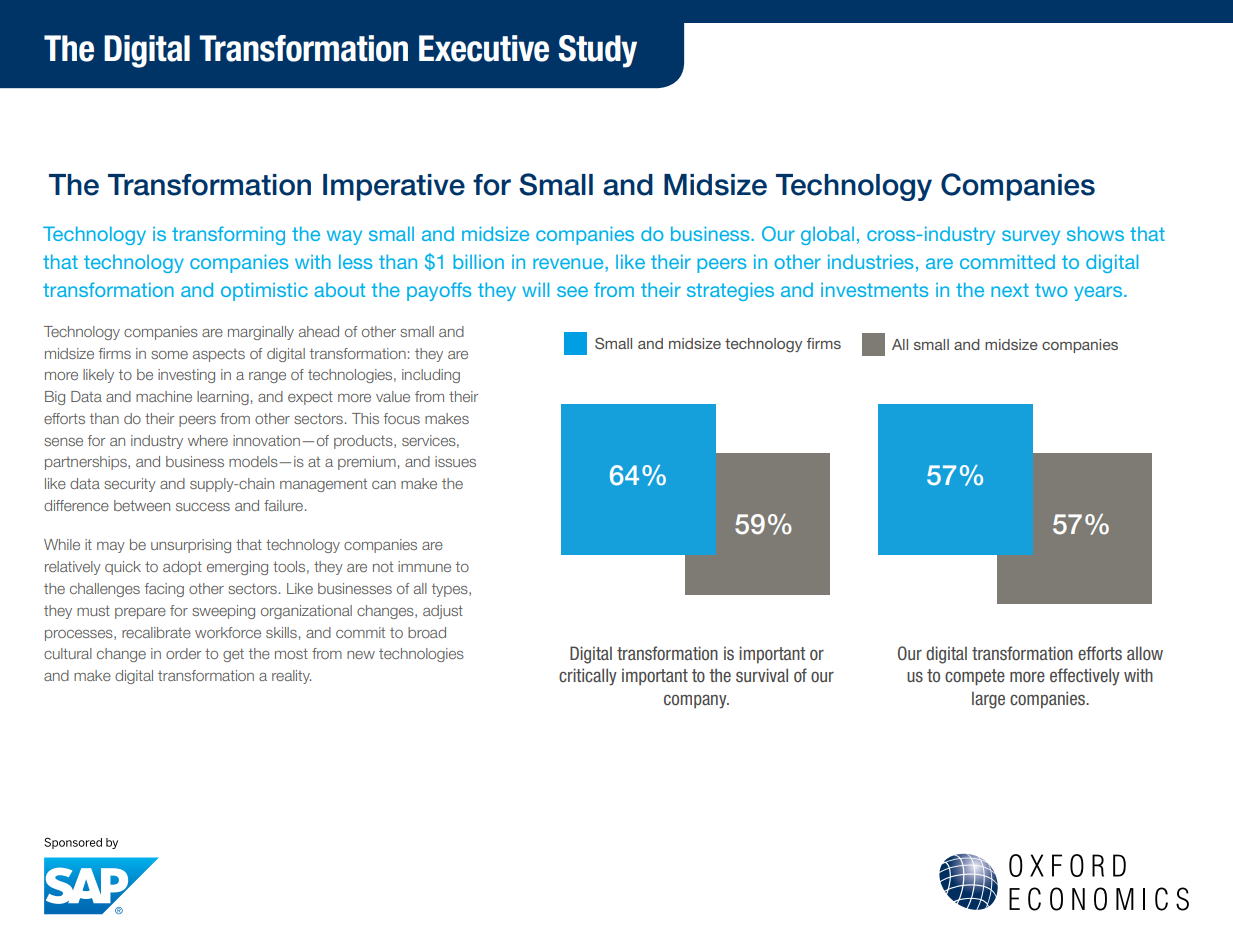 Image resolution: width=1233 pixels, height=952 pixels. What do you see at coordinates (183, 653) in the page?
I see `order` at bounding box center [183, 653].
